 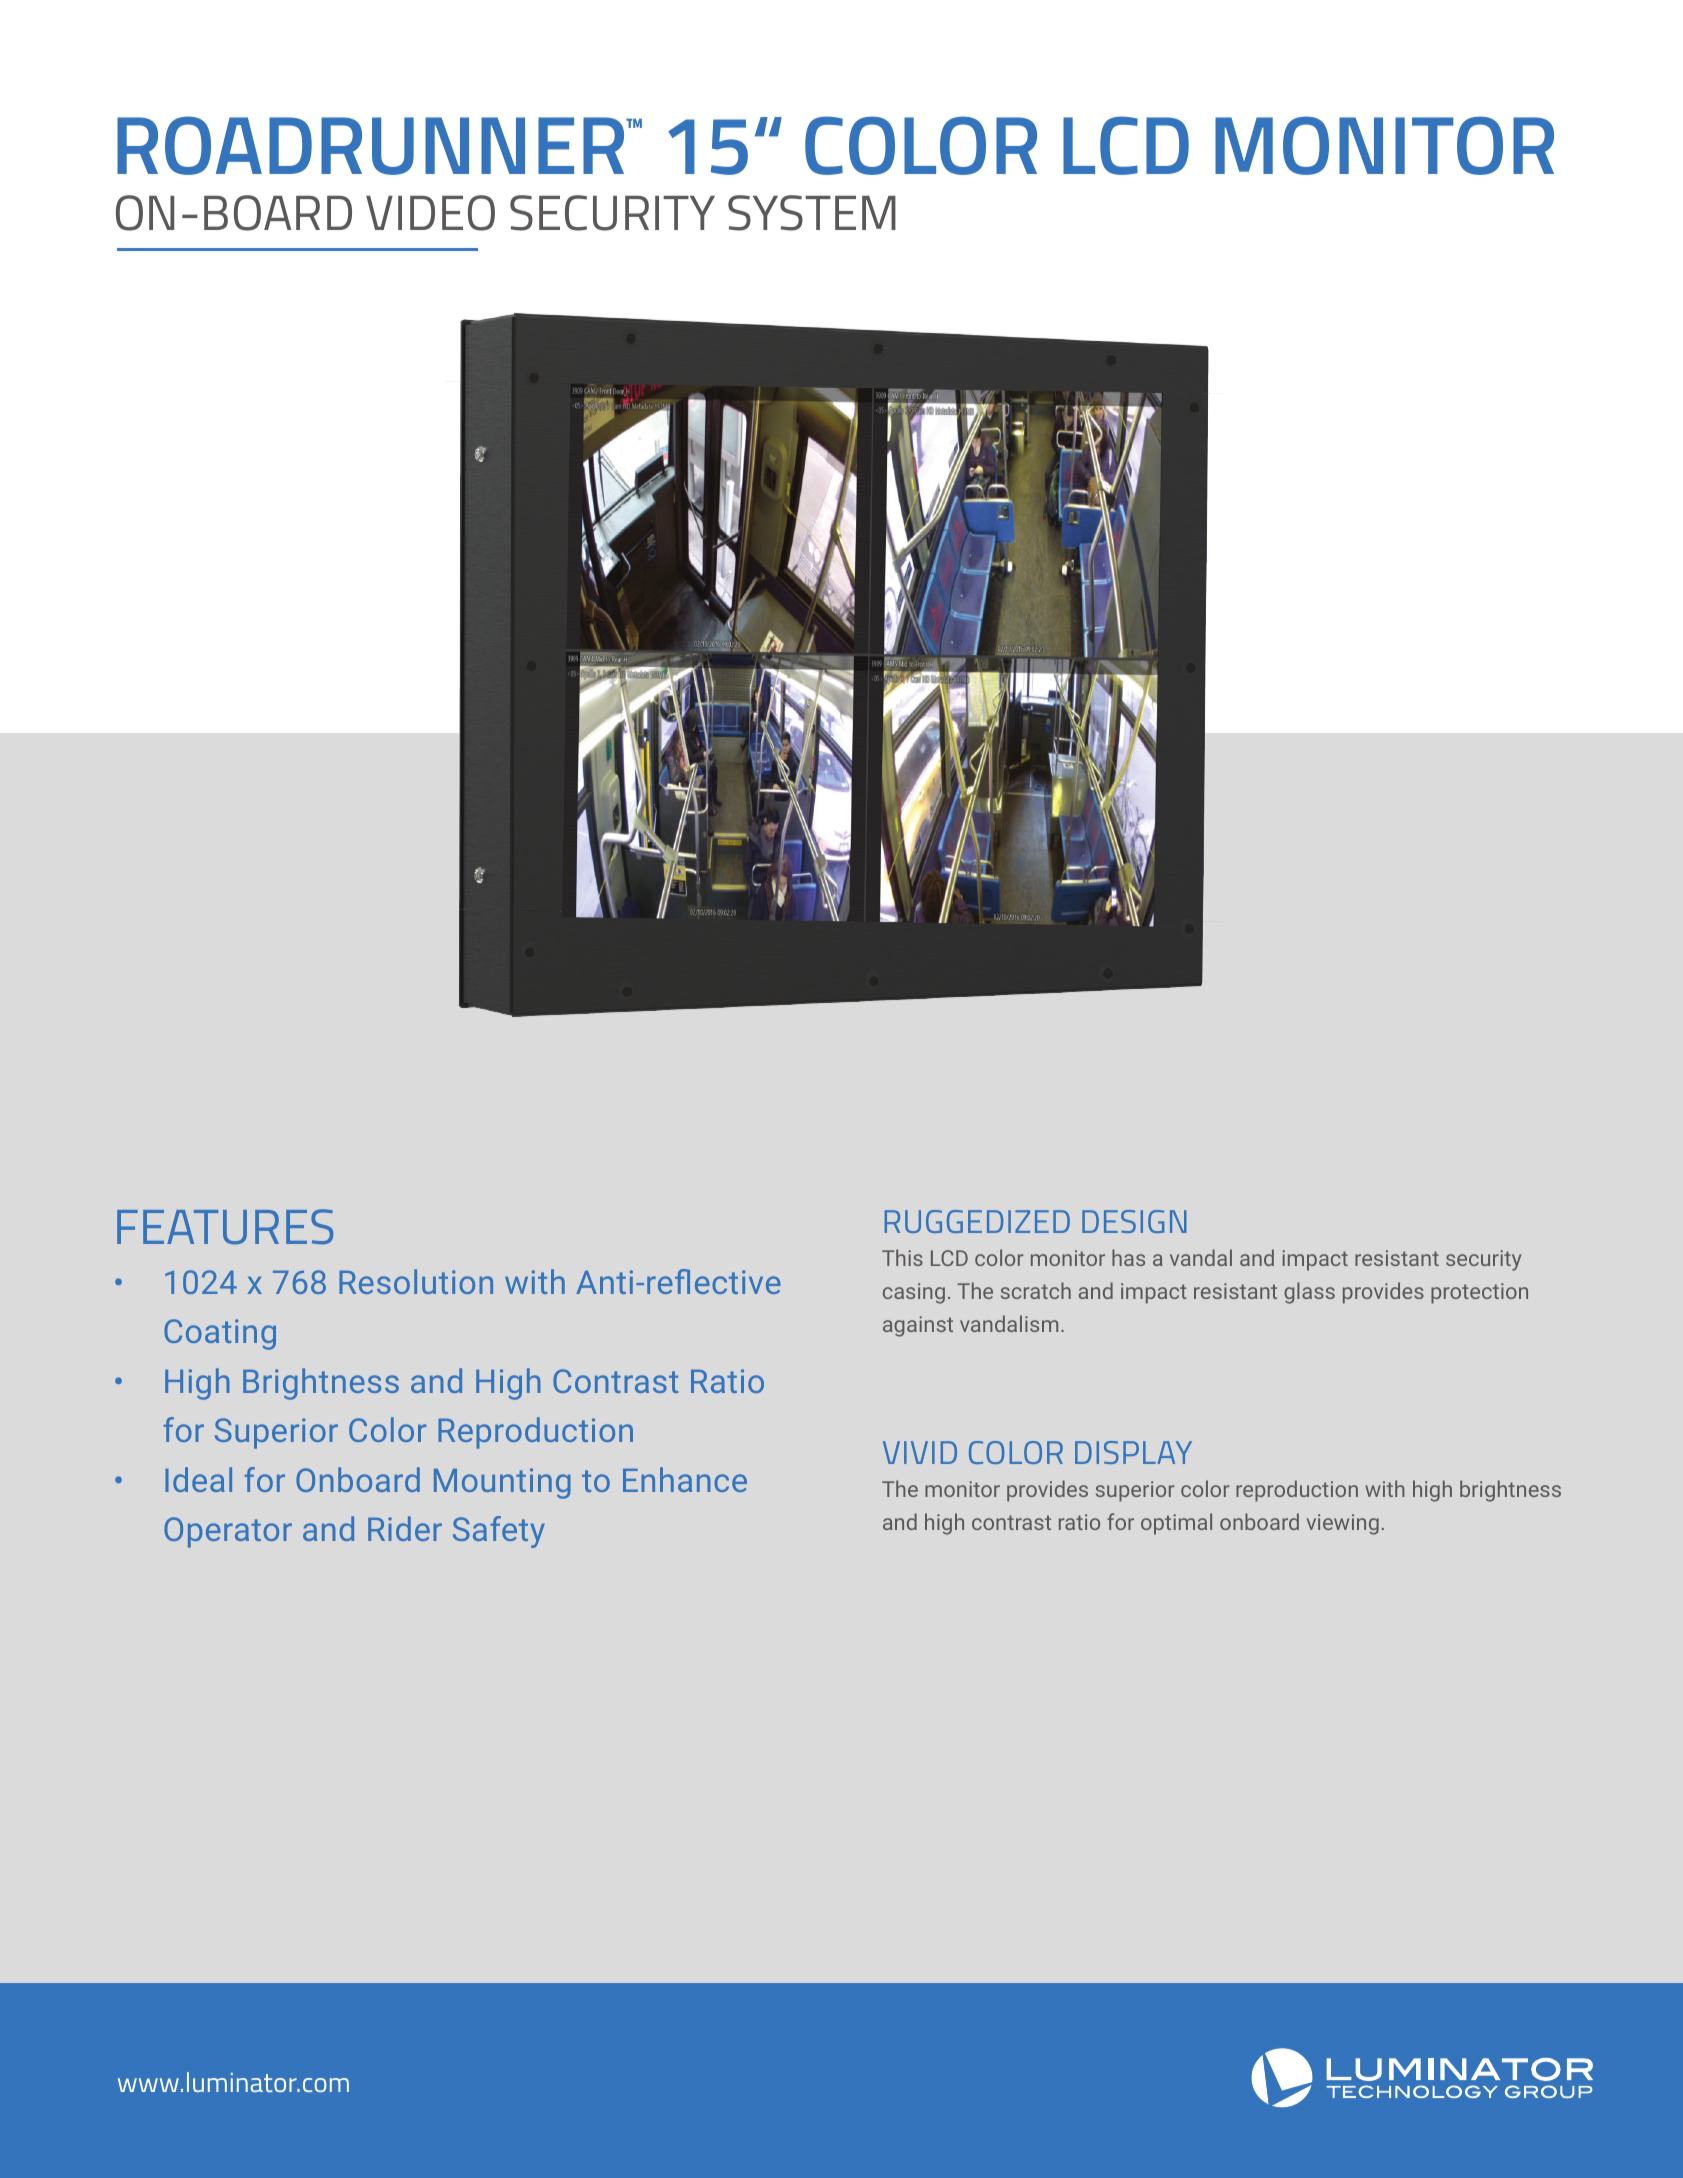 I want to click on VIVID, so click(x=920, y=1452).
